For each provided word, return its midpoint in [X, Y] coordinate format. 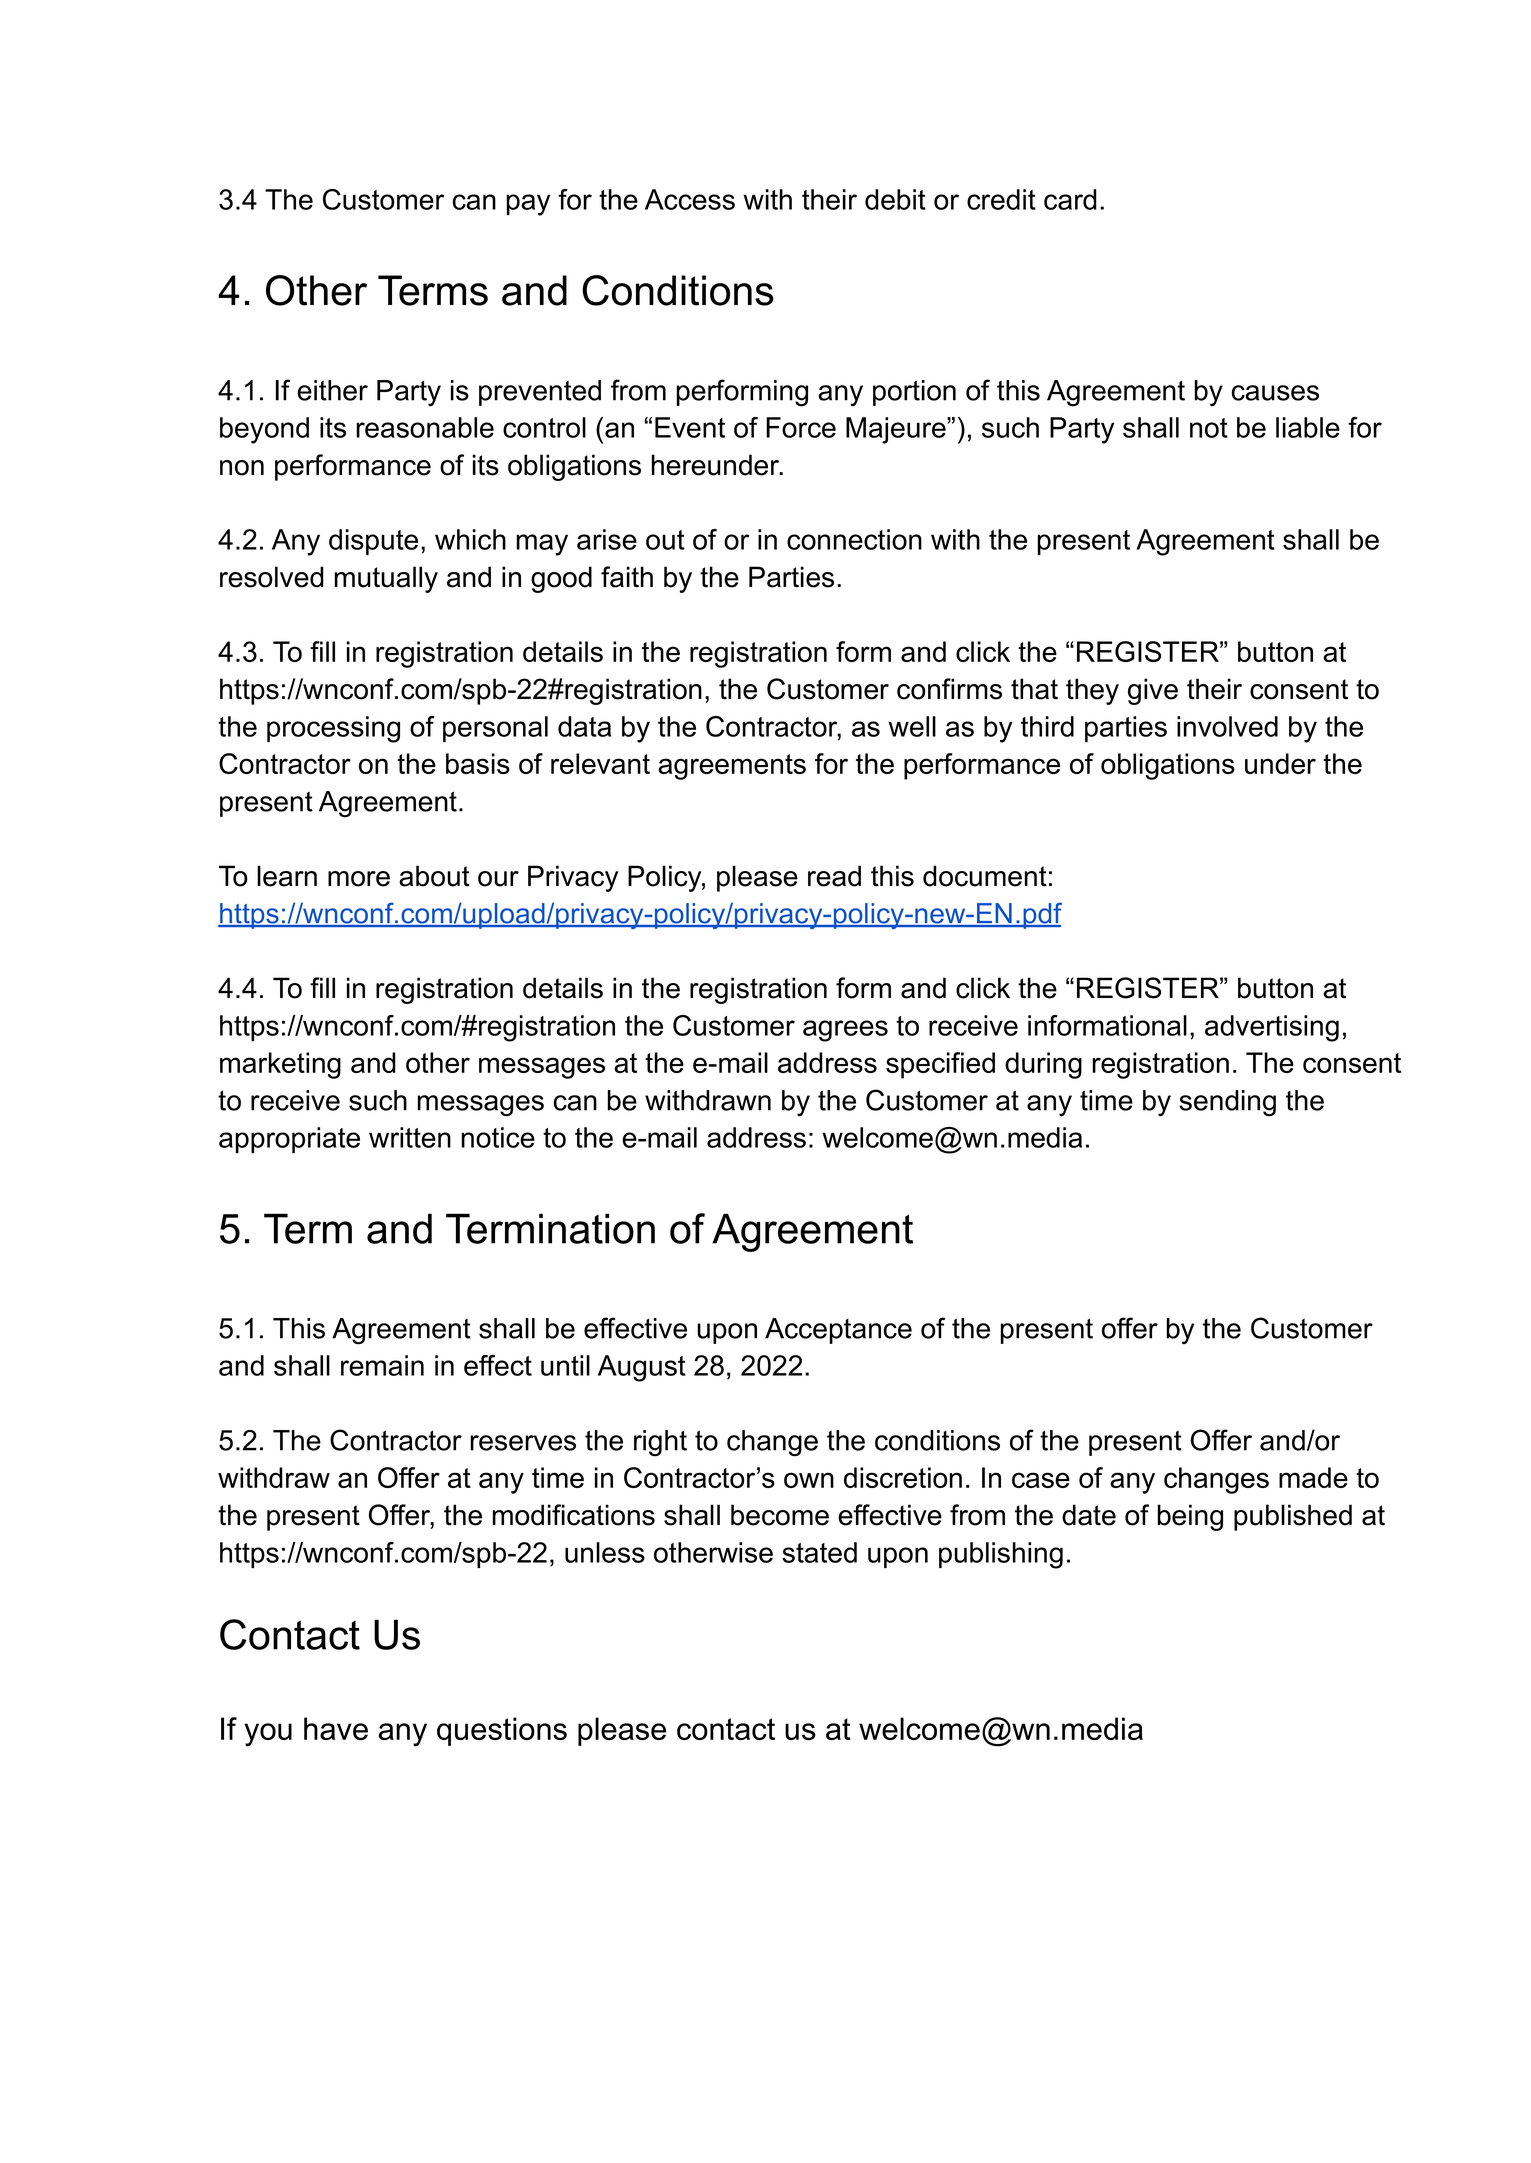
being [1190, 1517]
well [912, 726]
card [1070, 199]
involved [1227, 726]
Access [690, 199]
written [410, 1137]
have [336, 1728]
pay [528, 205]
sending [1227, 1103]
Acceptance [838, 1331]
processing [333, 729]
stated [819, 1552]
